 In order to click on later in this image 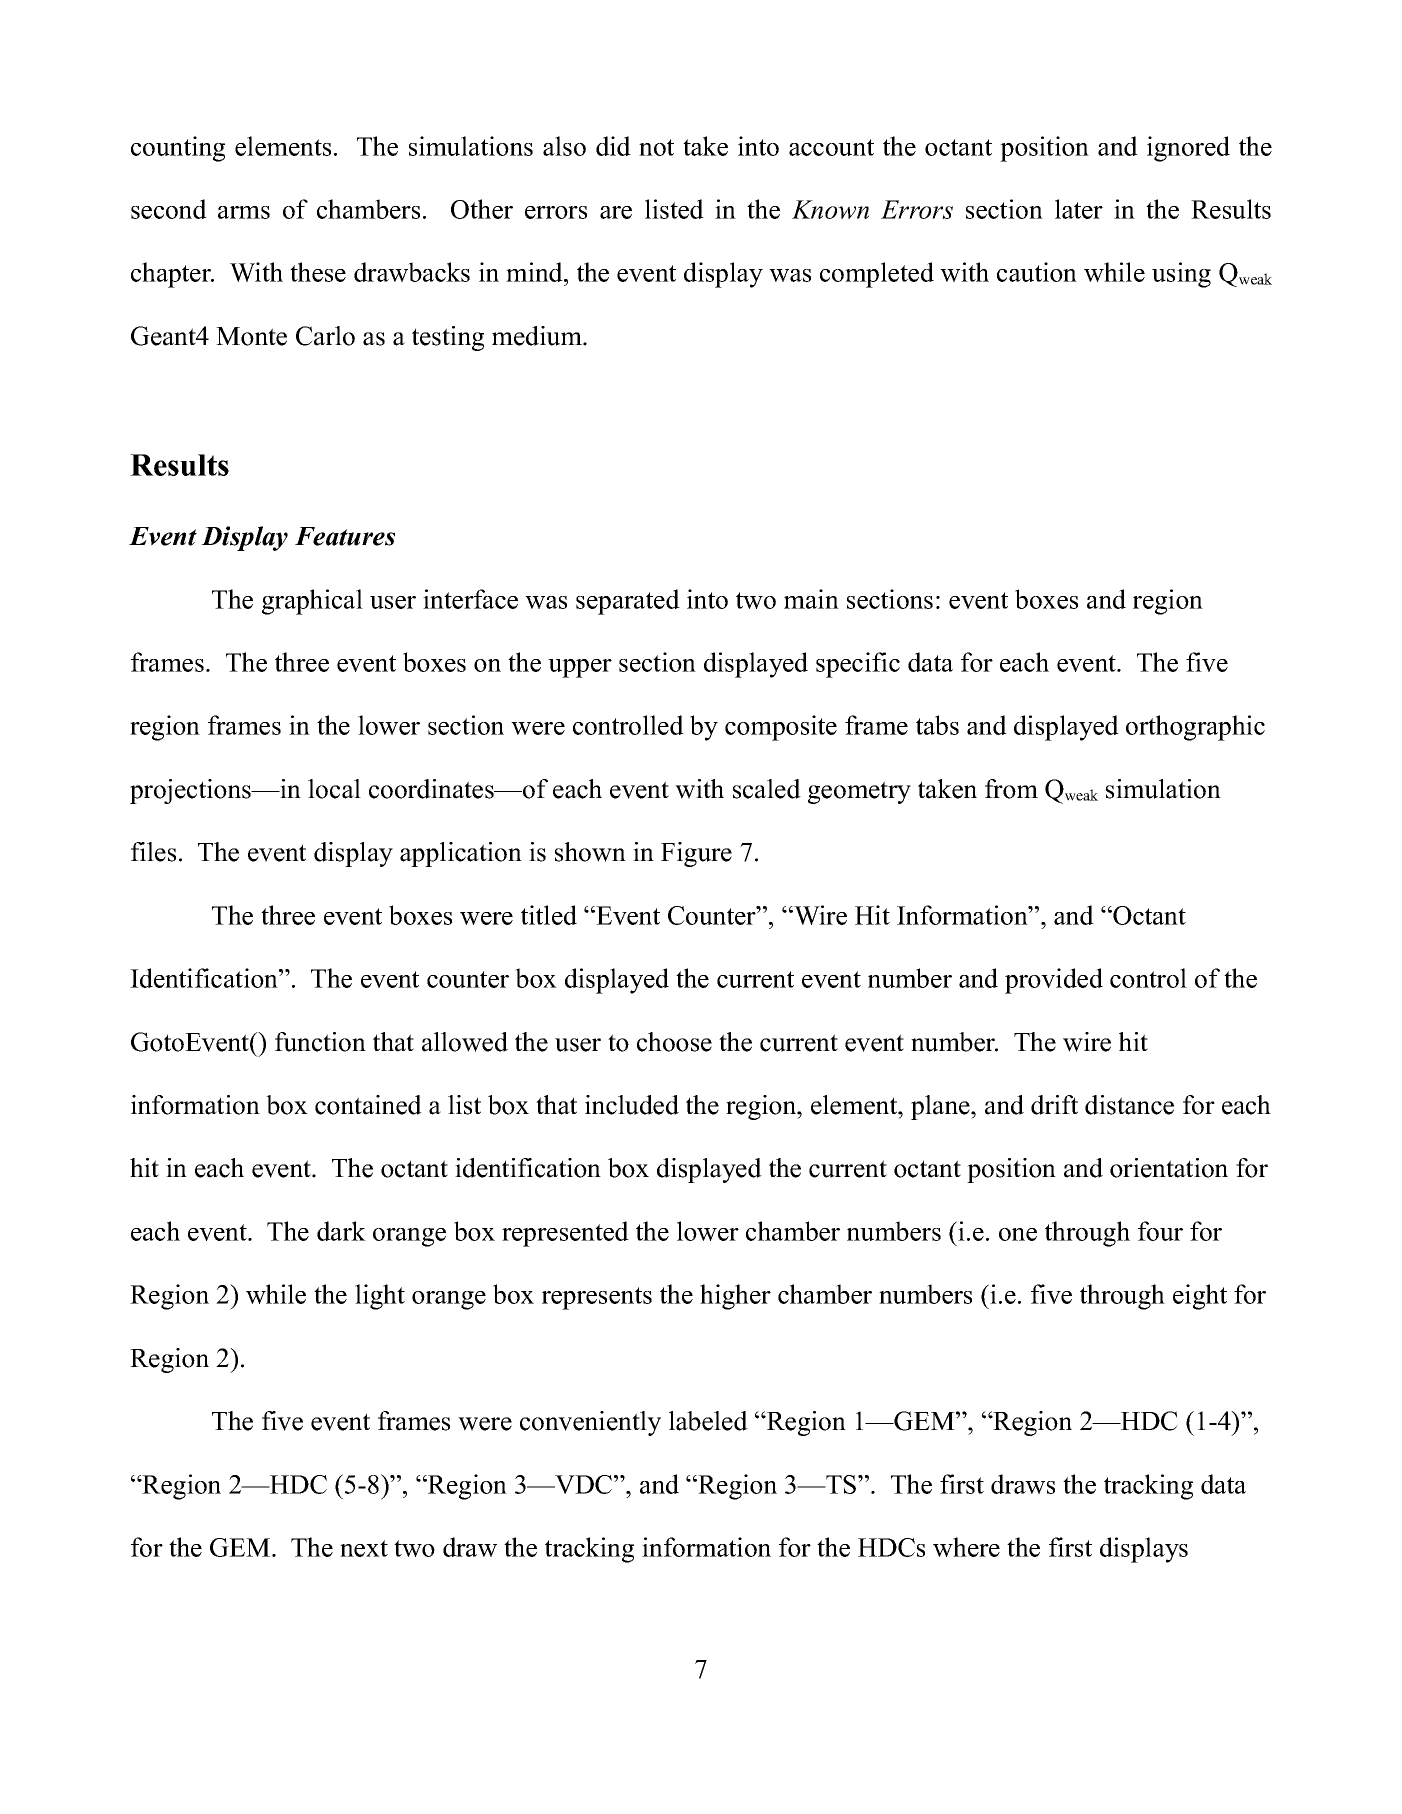, I will do `click(1079, 209)`.
